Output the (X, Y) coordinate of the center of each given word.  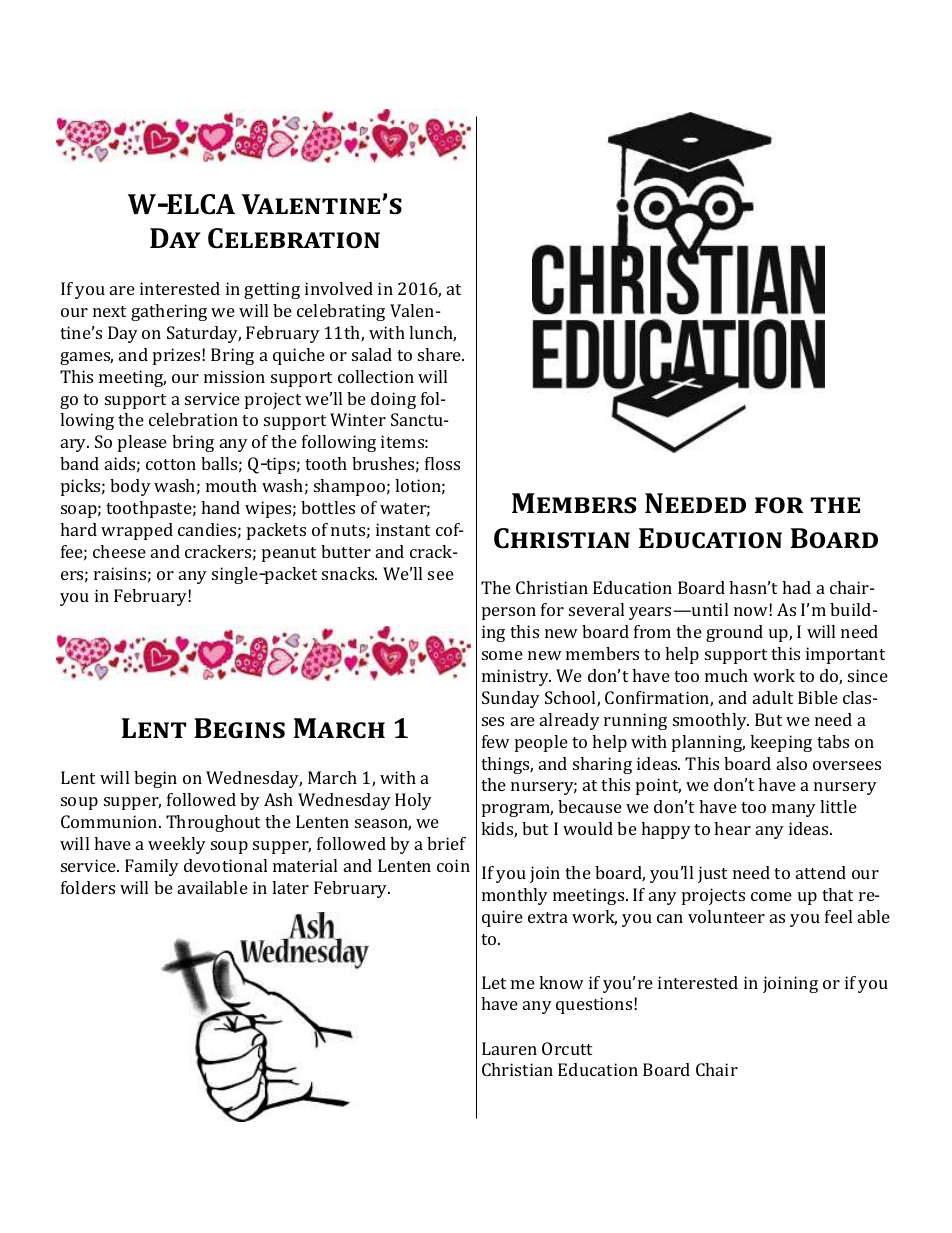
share (441, 354)
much (726, 675)
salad (372, 354)
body (130, 487)
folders (88, 887)
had (796, 587)
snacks (349, 573)
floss (442, 463)
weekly (177, 845)
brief (446, 843)
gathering (169, 312)
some (502, 655)
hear (732, 828)
